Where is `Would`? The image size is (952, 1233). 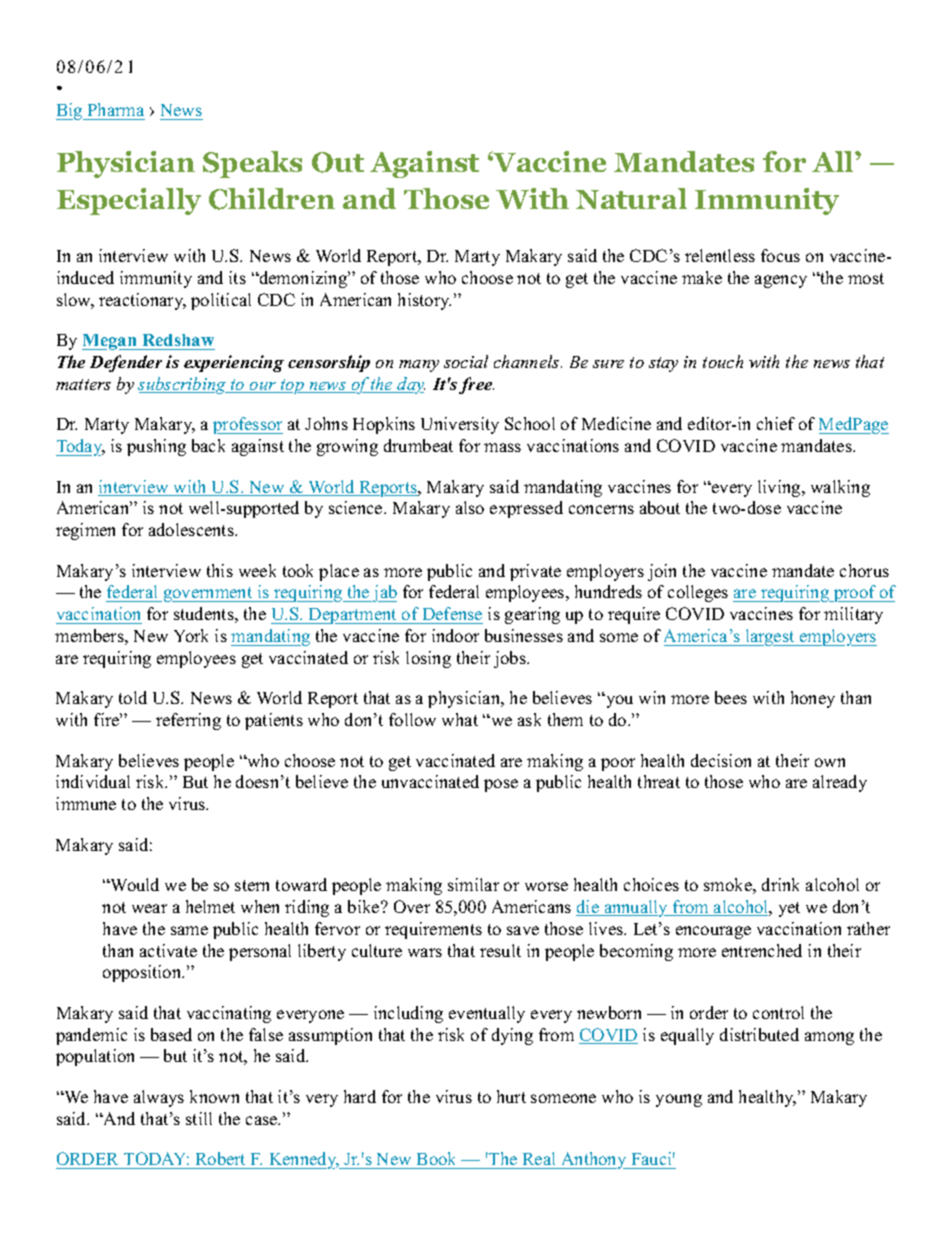
Would is located at coordinates (134, 884).
